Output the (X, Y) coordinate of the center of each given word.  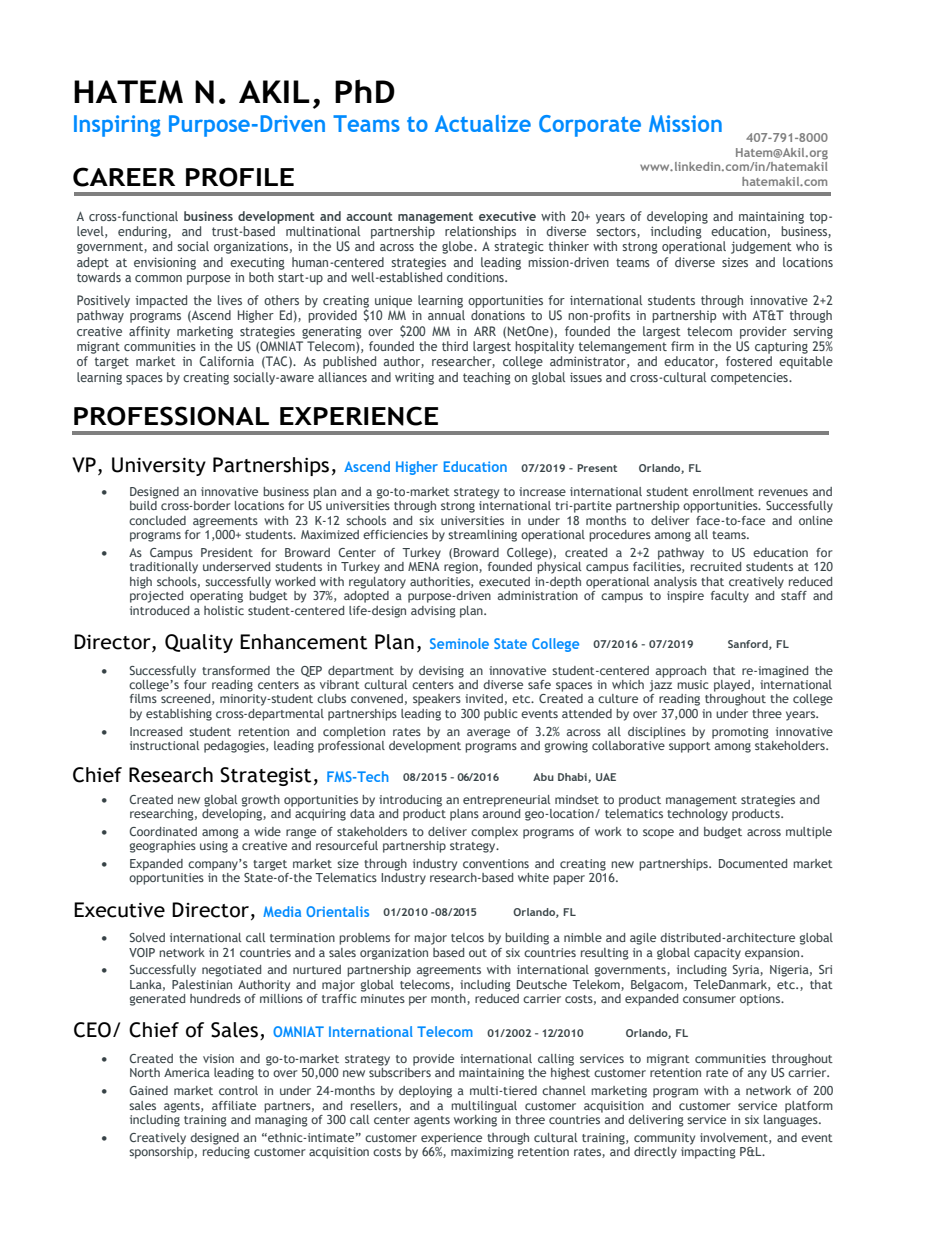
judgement (761, 247)
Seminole (459, 643)
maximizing (482, 1153)
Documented (753, 863)
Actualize (483, 123)
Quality (199, 643)
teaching (487, 378)
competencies (750, 378)
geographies (163, 847)
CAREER (124, 177)
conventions (496, 863)
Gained (148, 1090)
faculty (730, 597)
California (226, 361)
